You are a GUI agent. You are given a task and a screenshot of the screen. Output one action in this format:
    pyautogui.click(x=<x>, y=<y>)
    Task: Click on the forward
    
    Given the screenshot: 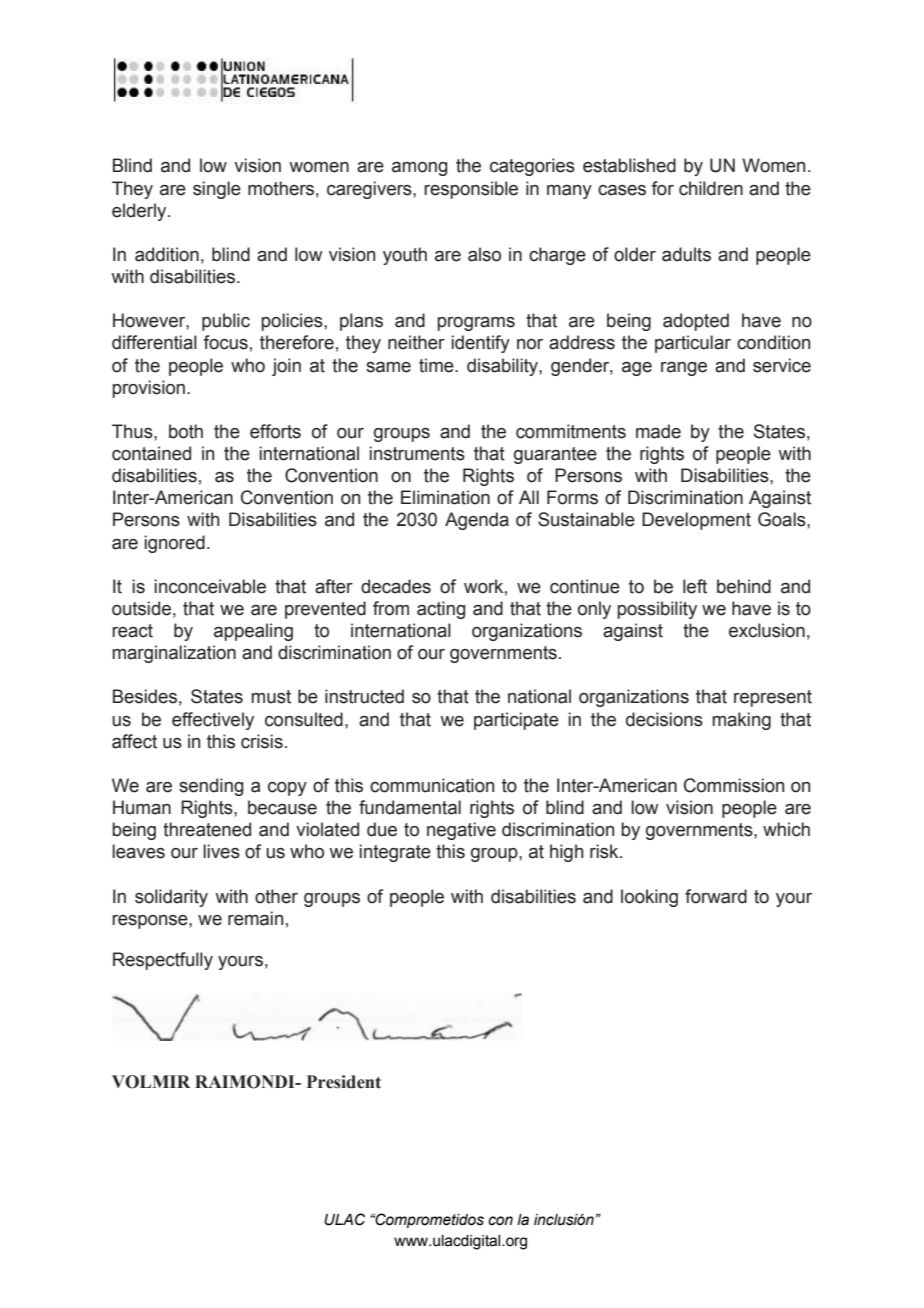 What is the action you would take?
    pyautogui.click(x=716, y=896)
